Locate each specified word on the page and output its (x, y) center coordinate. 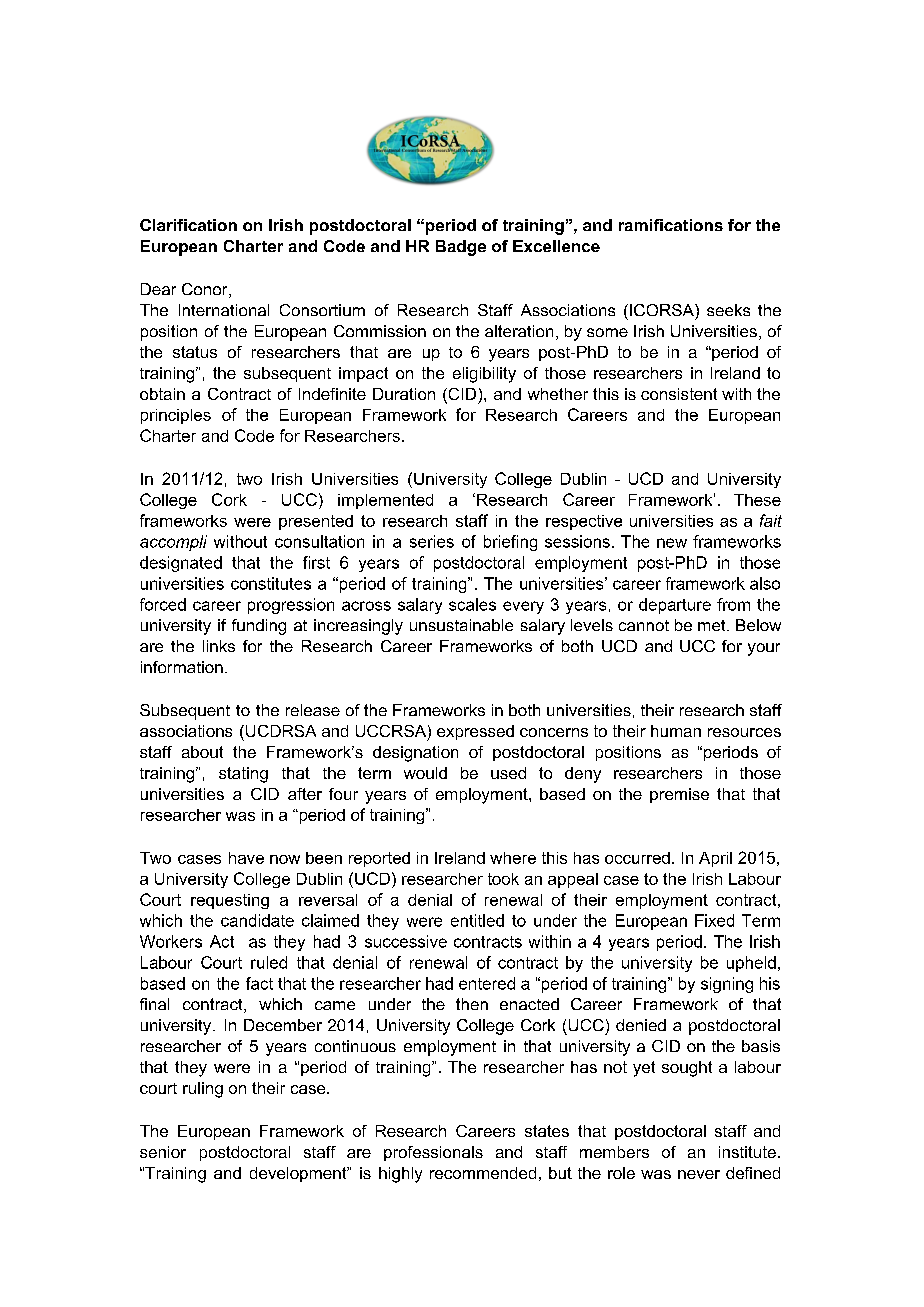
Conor (206, 290)
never (699, 1174)
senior (163, 1152)
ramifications (671, 225)
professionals (433, 1153)
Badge (461, 248)
